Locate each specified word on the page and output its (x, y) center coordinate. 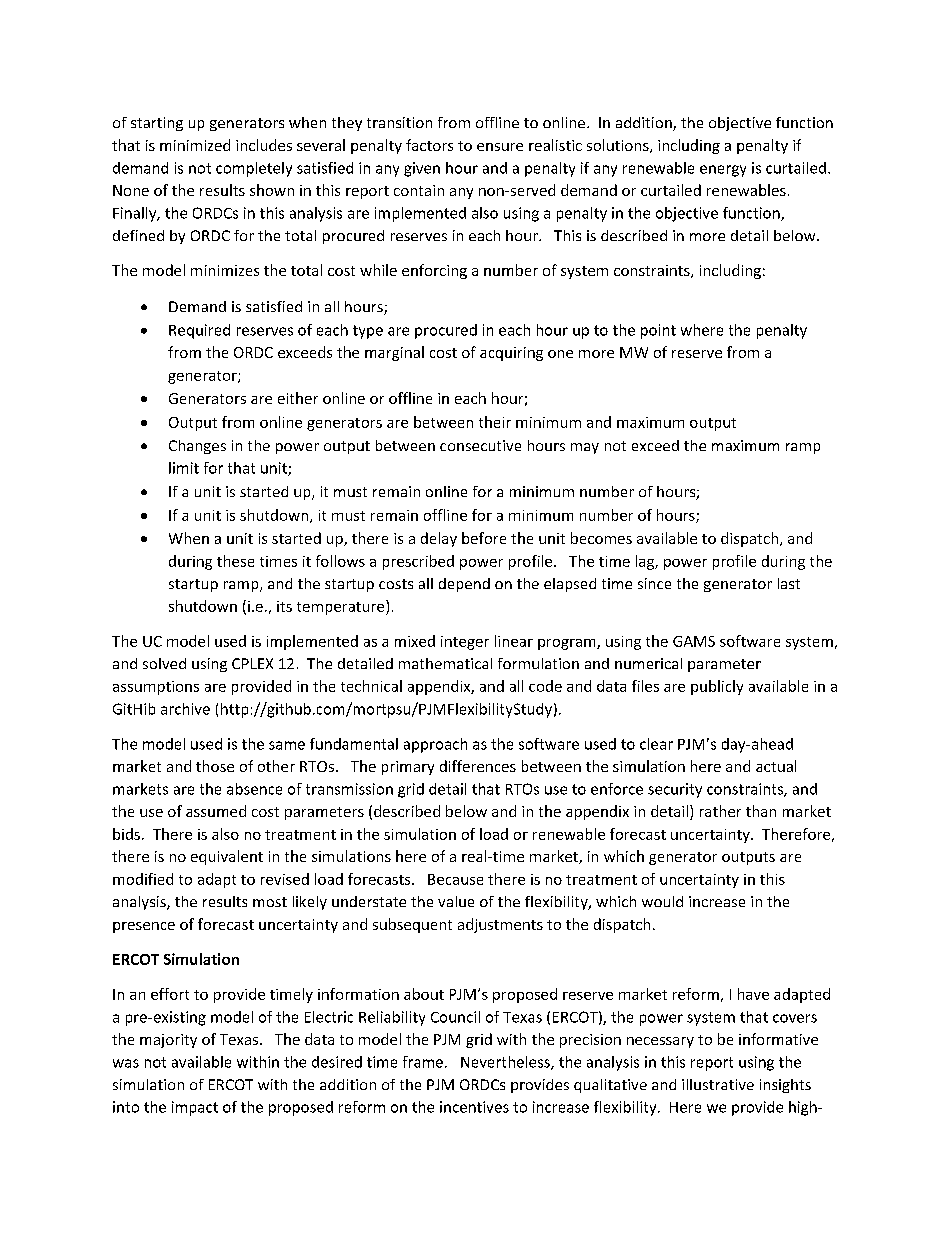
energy (723, 171)
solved (164, 663)
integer (465, 643)
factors (429, 145)
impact (195, 1108)
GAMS (694, 641)
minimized (195, 145)
